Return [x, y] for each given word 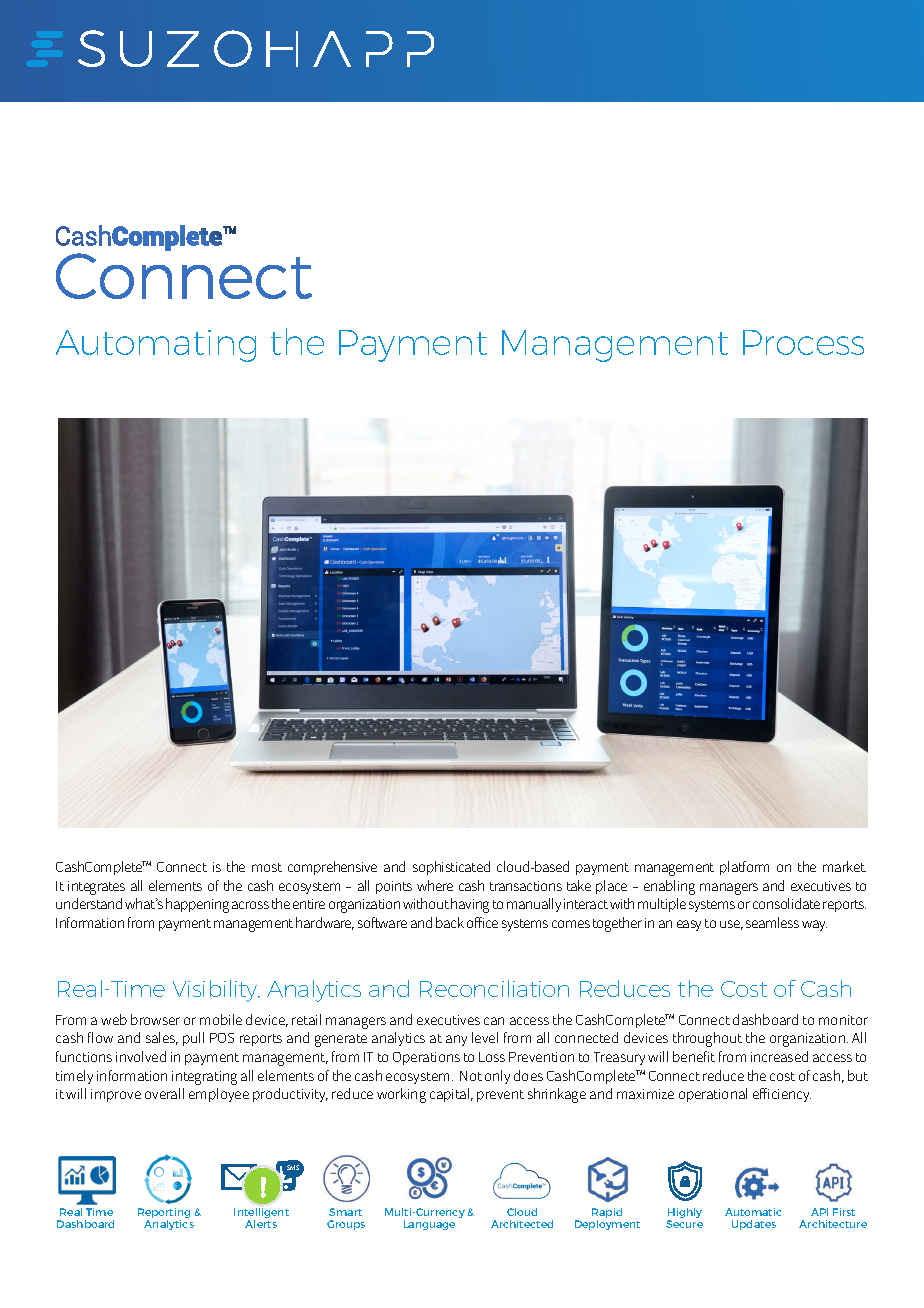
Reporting [164, 1214]
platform [744, 868]
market [844, 866]
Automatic [753, 1212]
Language [429, 1225]
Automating [156, 346]
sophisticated [451, 868]
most [267, 867]
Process [803, 342]
